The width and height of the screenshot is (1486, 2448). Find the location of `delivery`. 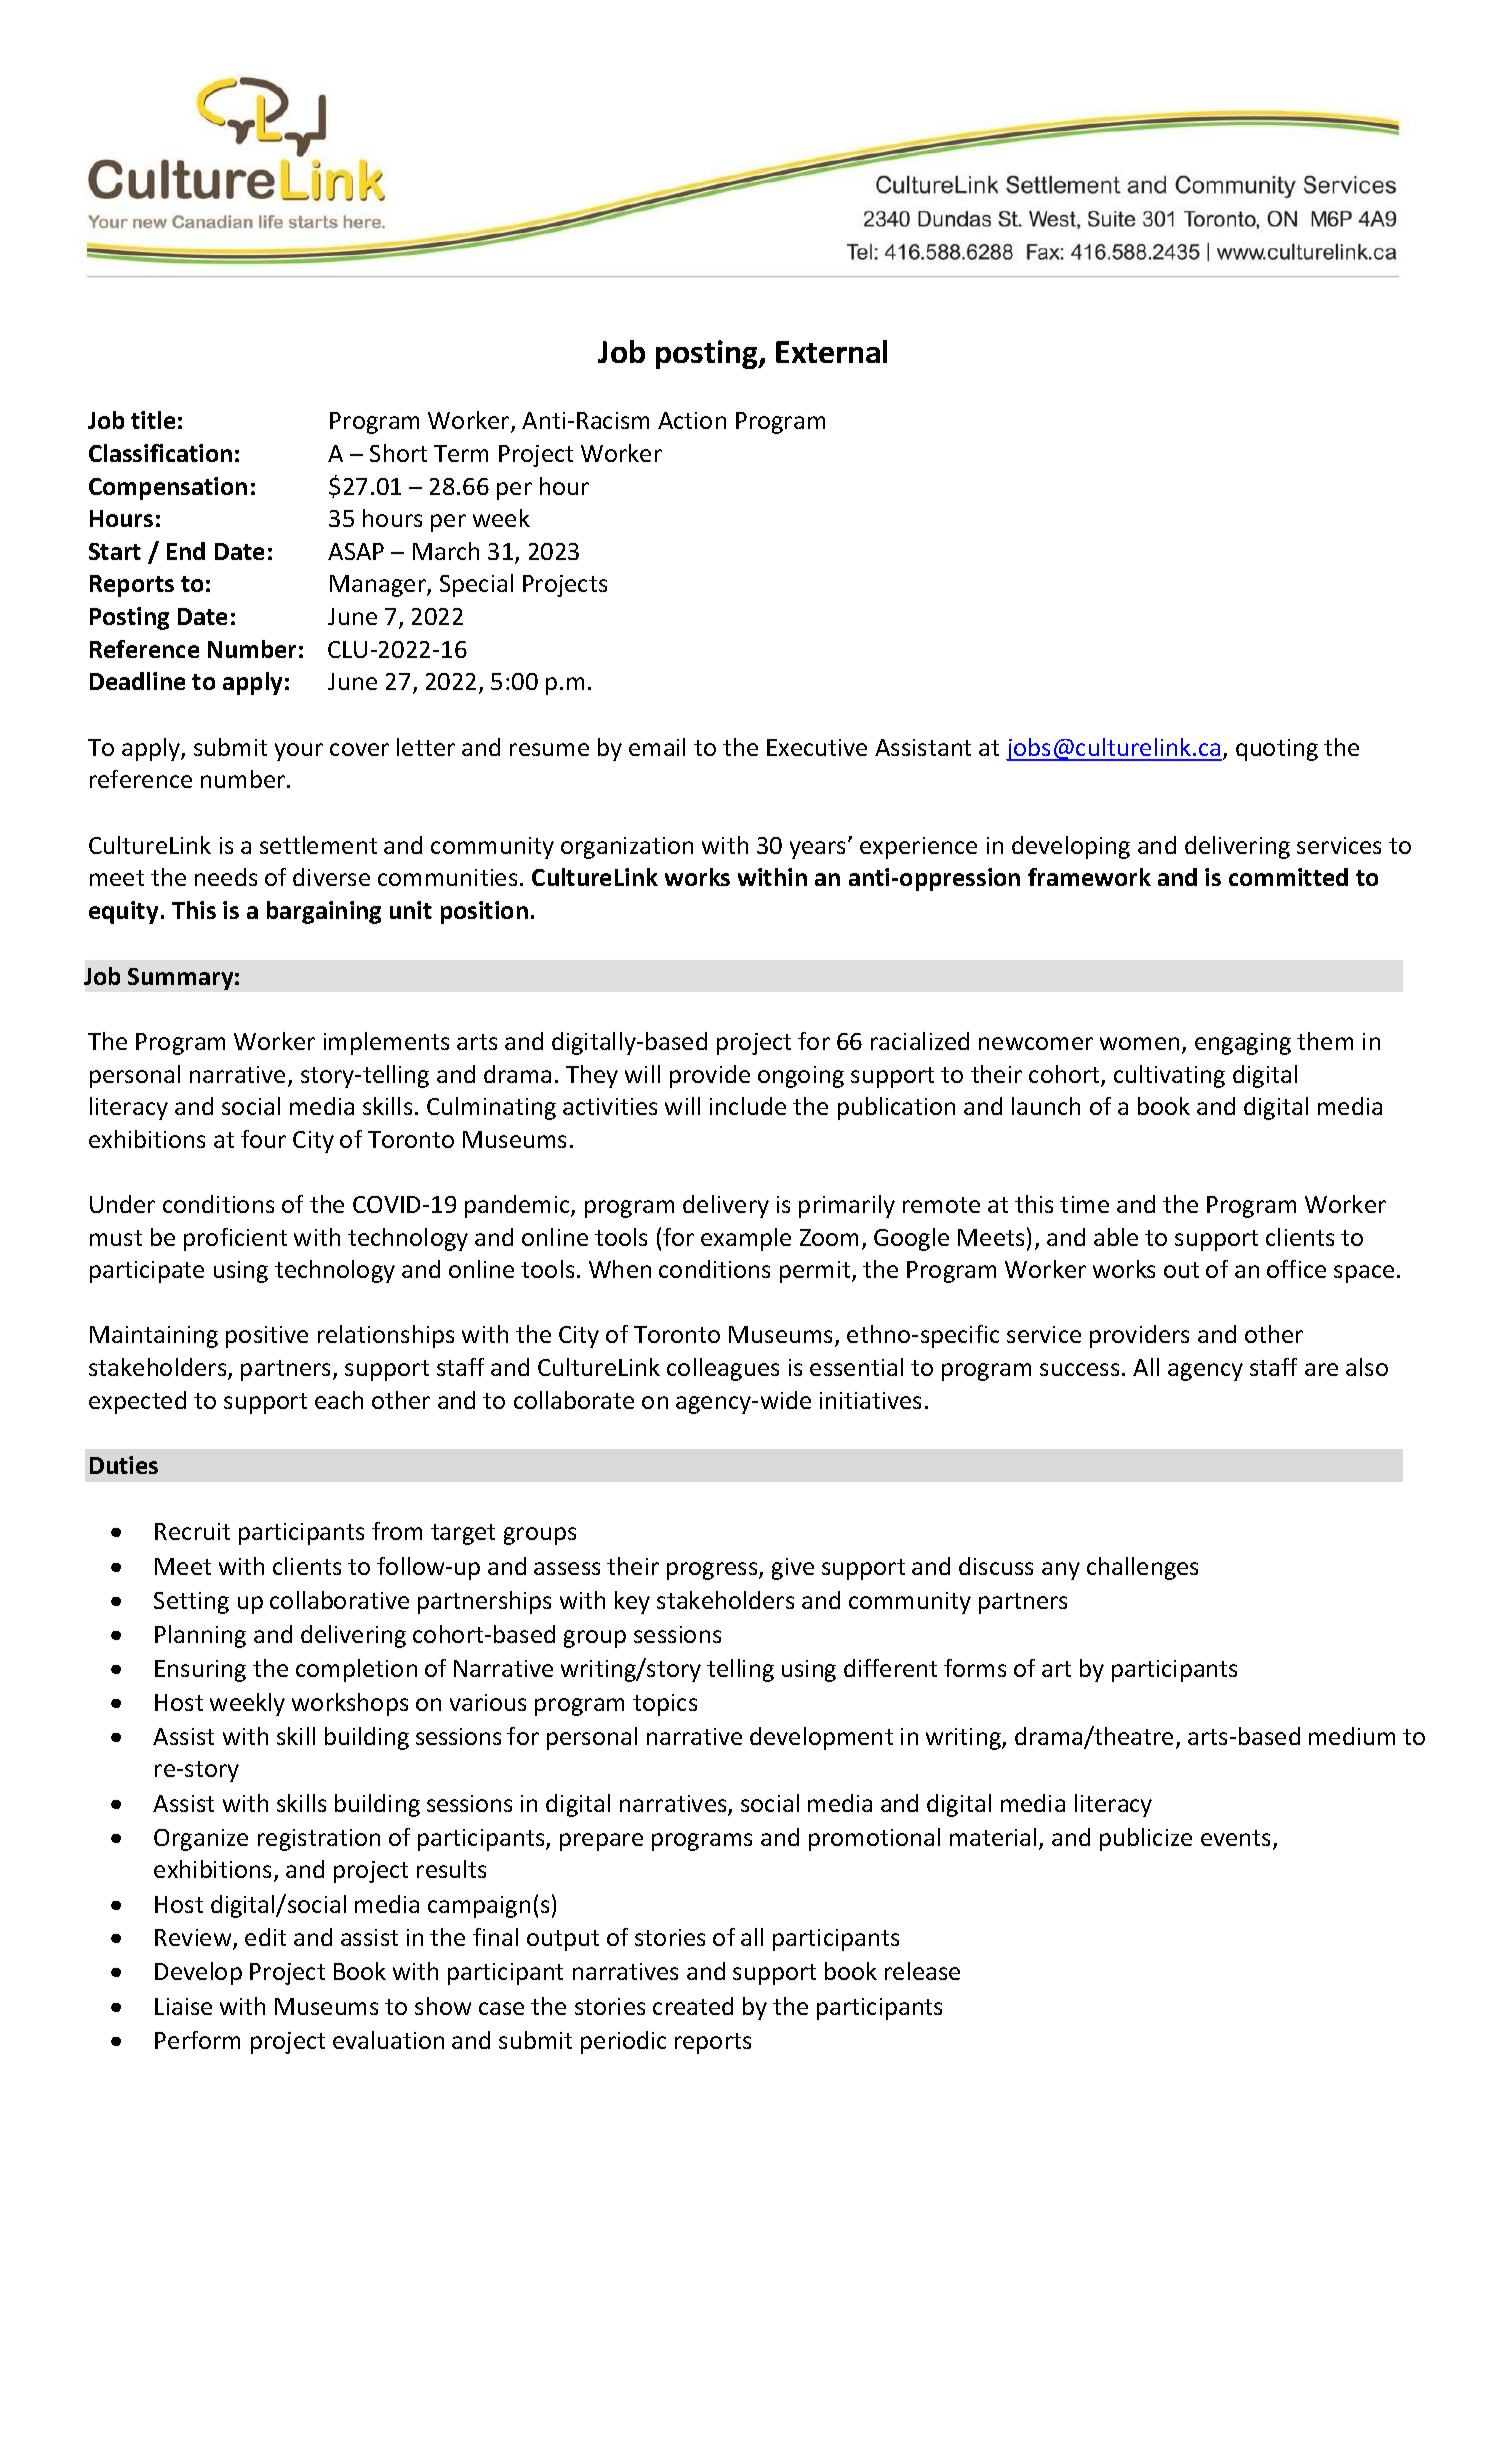

delivery is located at coordinates (726, 1206).
